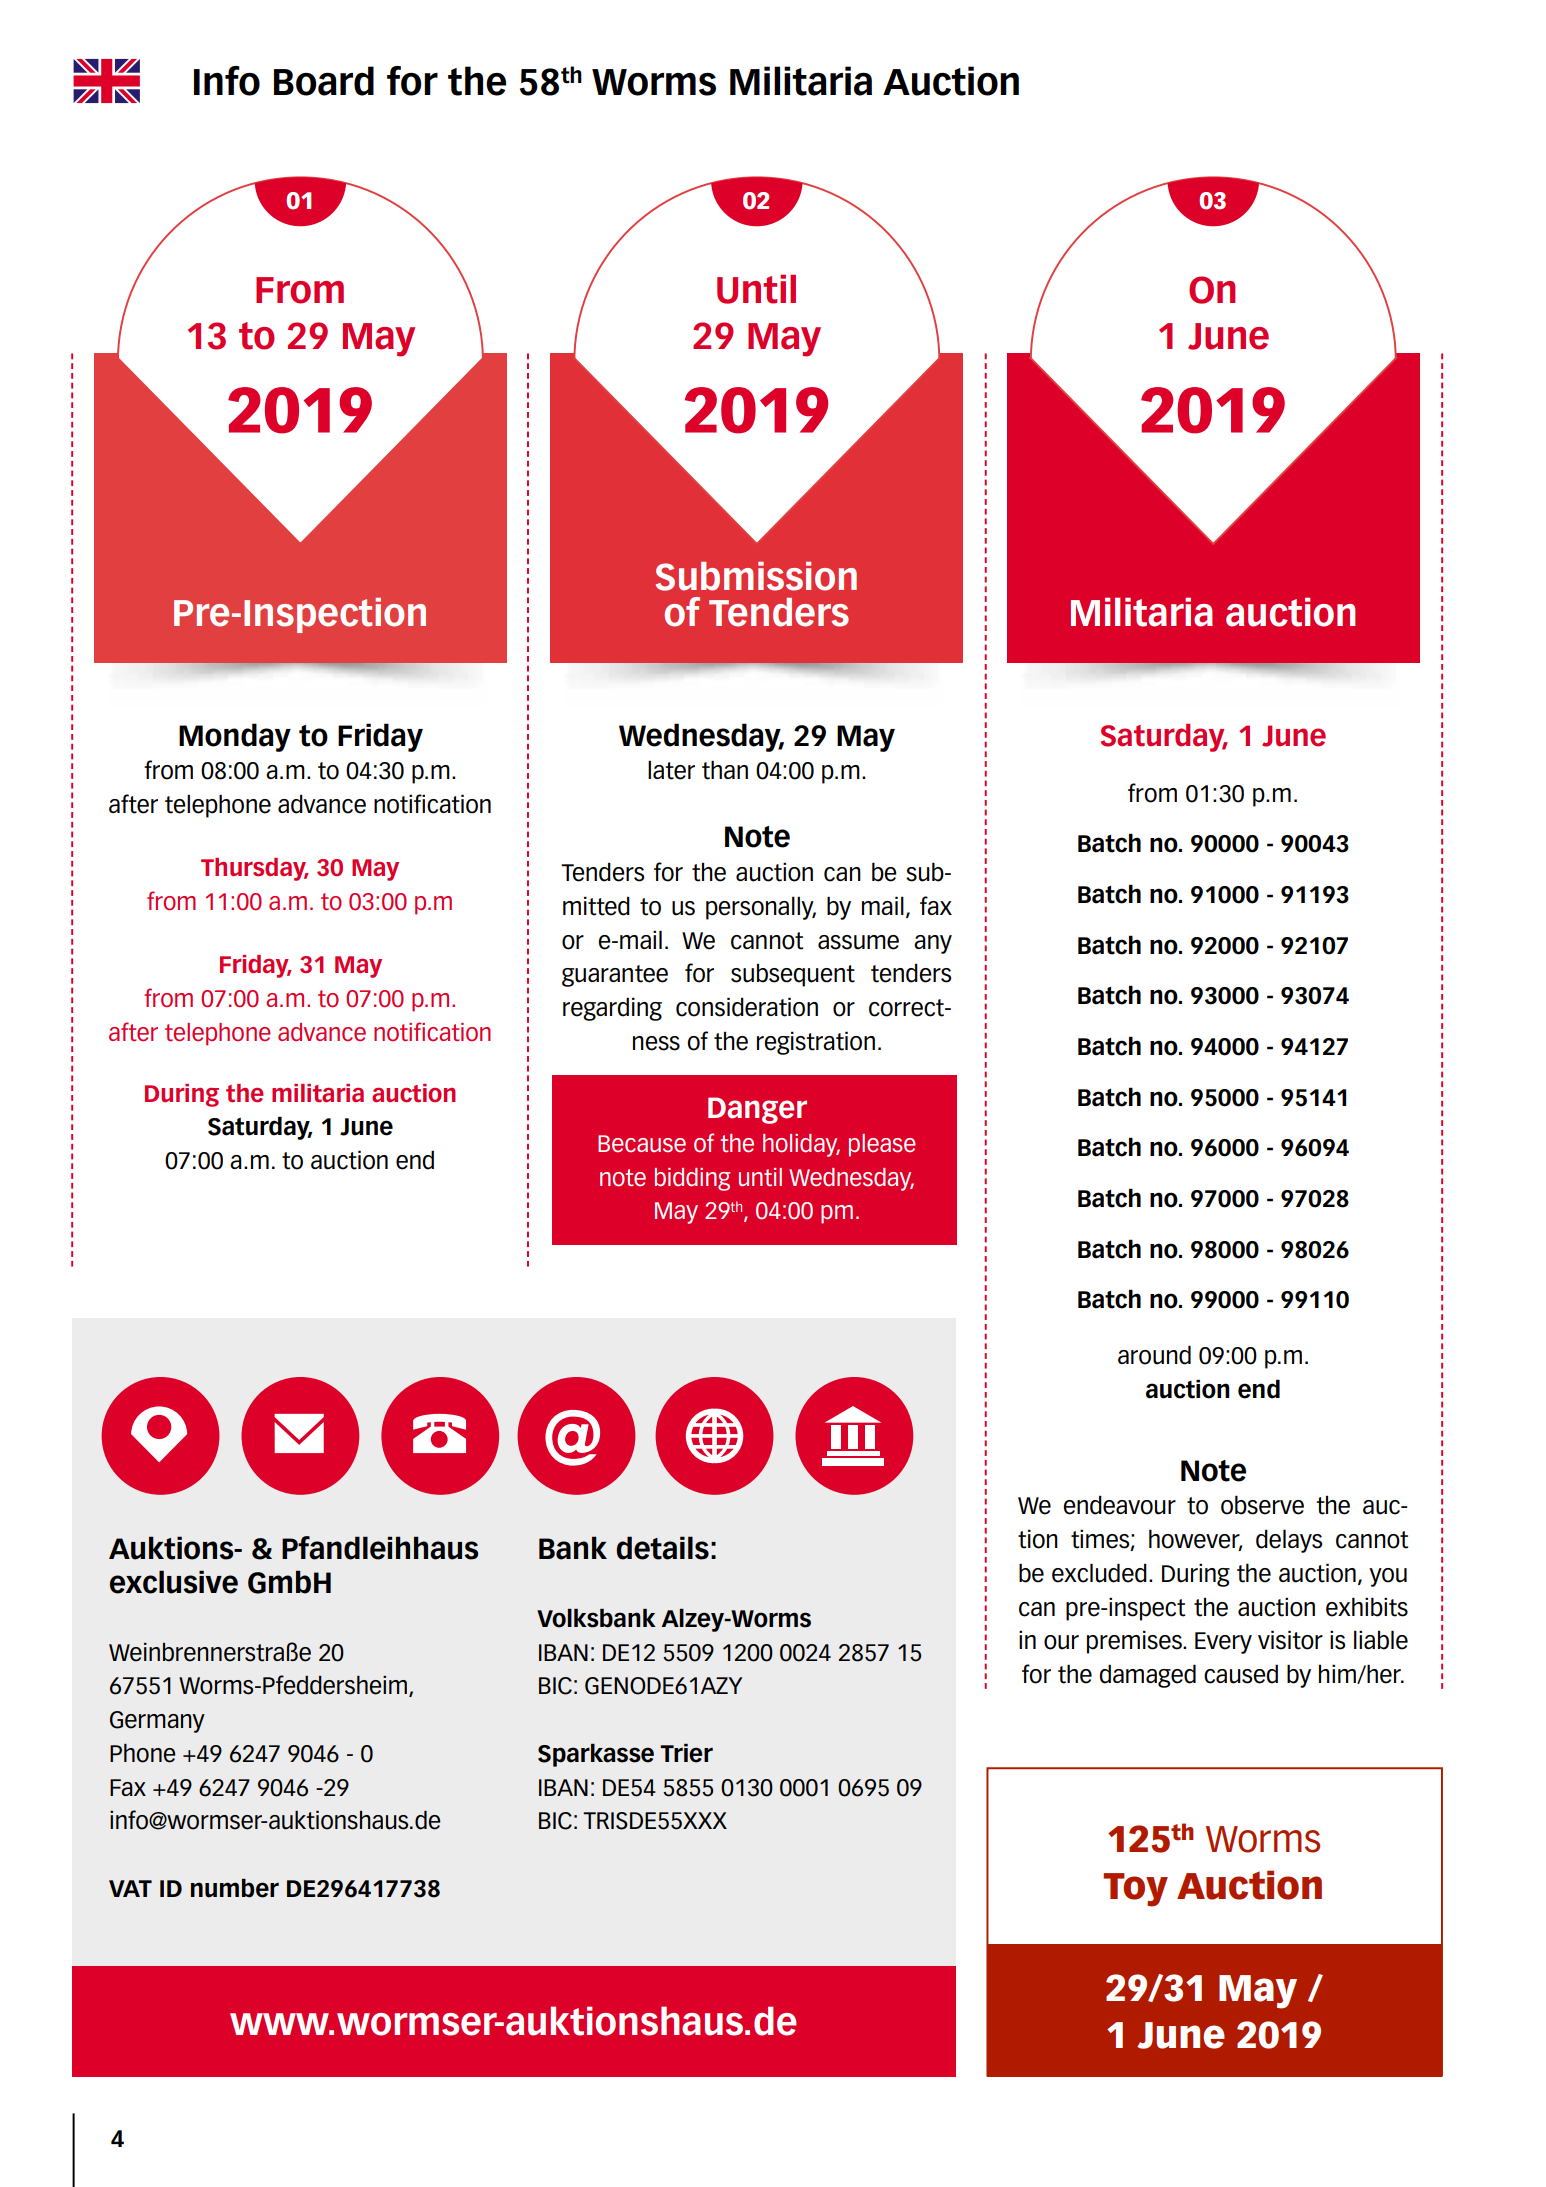 The width and height of the screenshot is (1546, 2187). Describe the element at coordinates (235, 1888) in the screenshot. I see `number` at that location.
